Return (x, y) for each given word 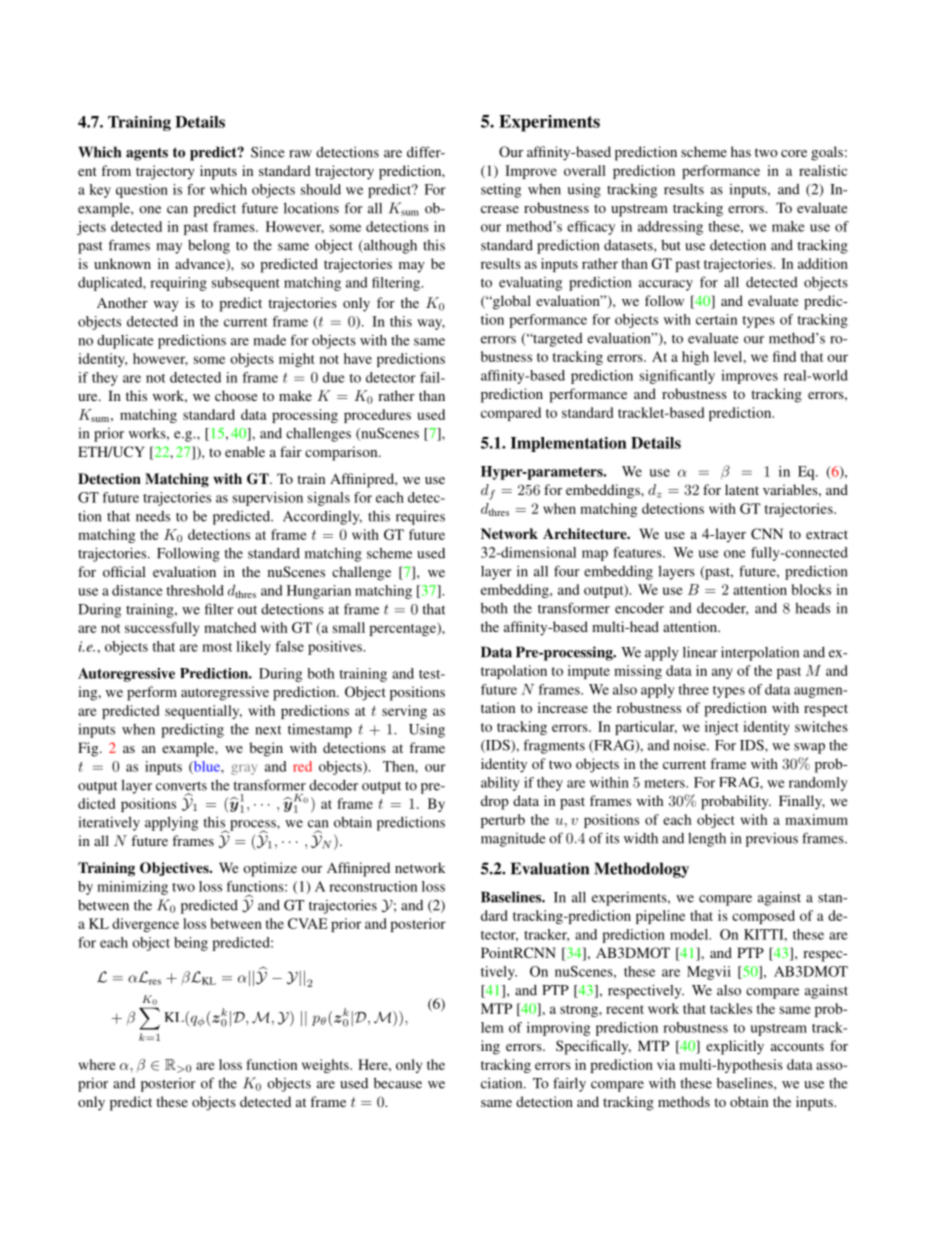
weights (326, 1066)
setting (501, 191)
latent (742, 489)
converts (181, 786)
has (741, 151)
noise (691, 745)
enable (245, 451)
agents (147, 154)
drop (495, 802)
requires (420, 518)
